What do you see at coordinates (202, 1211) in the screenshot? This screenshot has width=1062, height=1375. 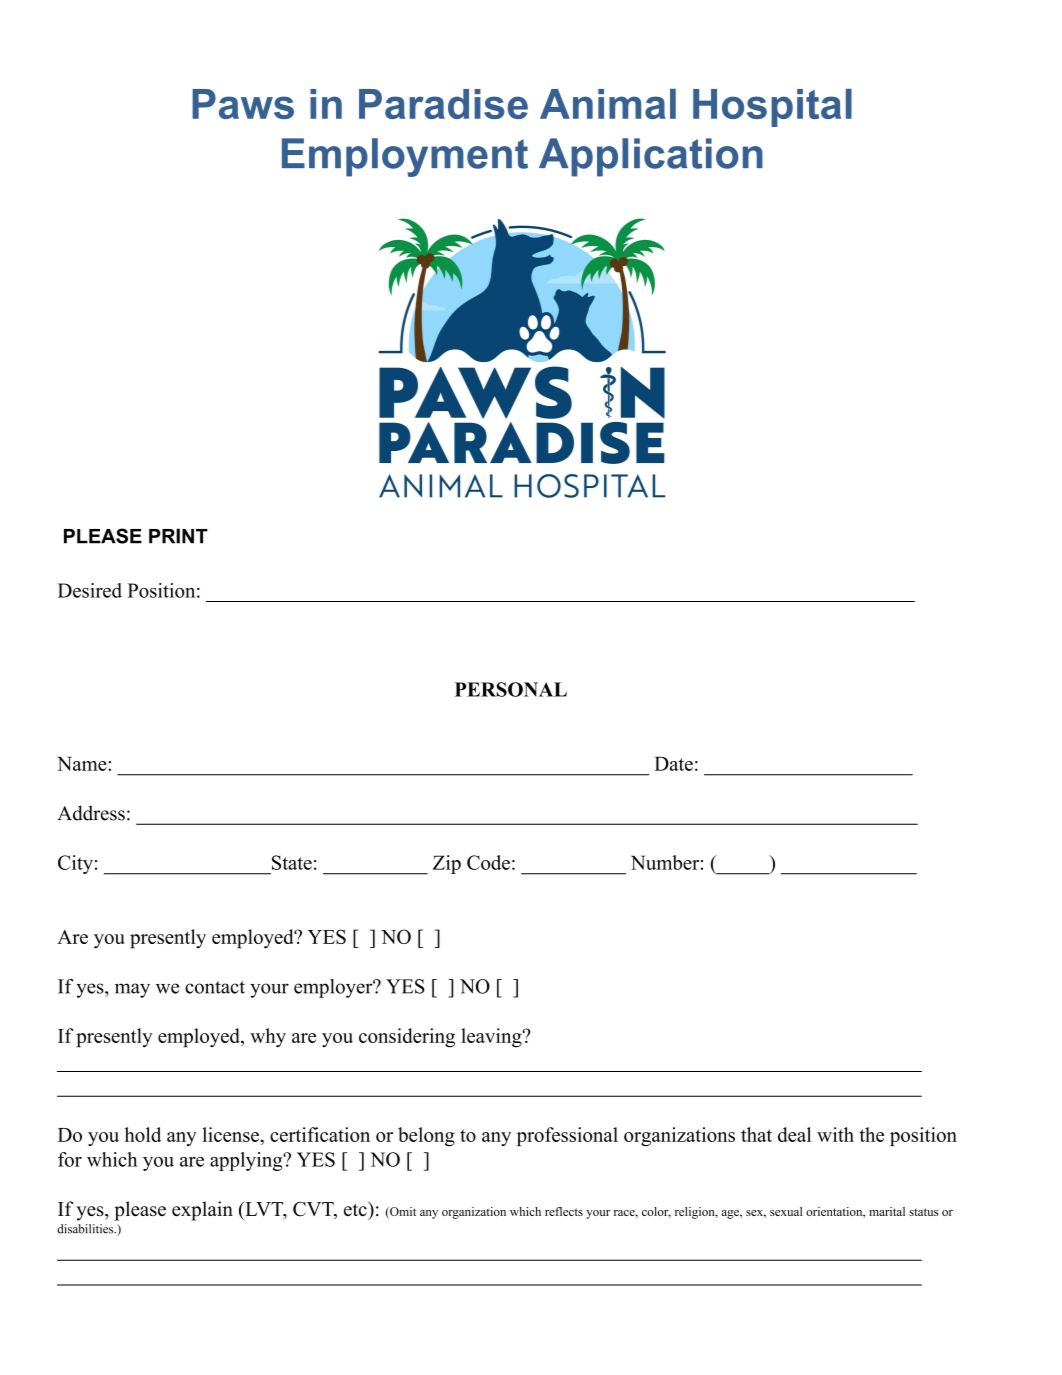 I see `explain` at bounding box center [202, 1211].
